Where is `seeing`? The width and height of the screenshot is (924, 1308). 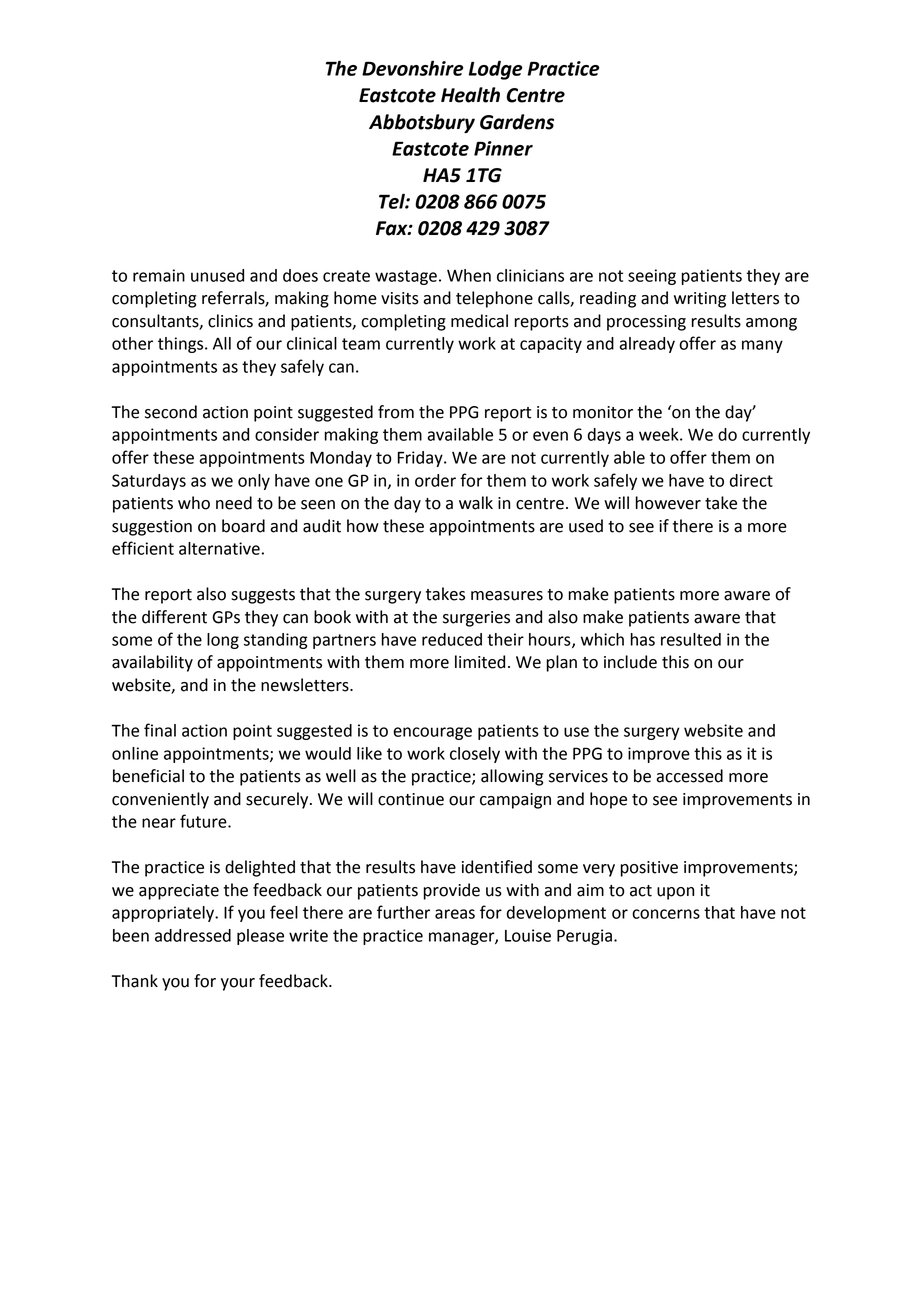 seeing is located at coordinates (652, 277).
